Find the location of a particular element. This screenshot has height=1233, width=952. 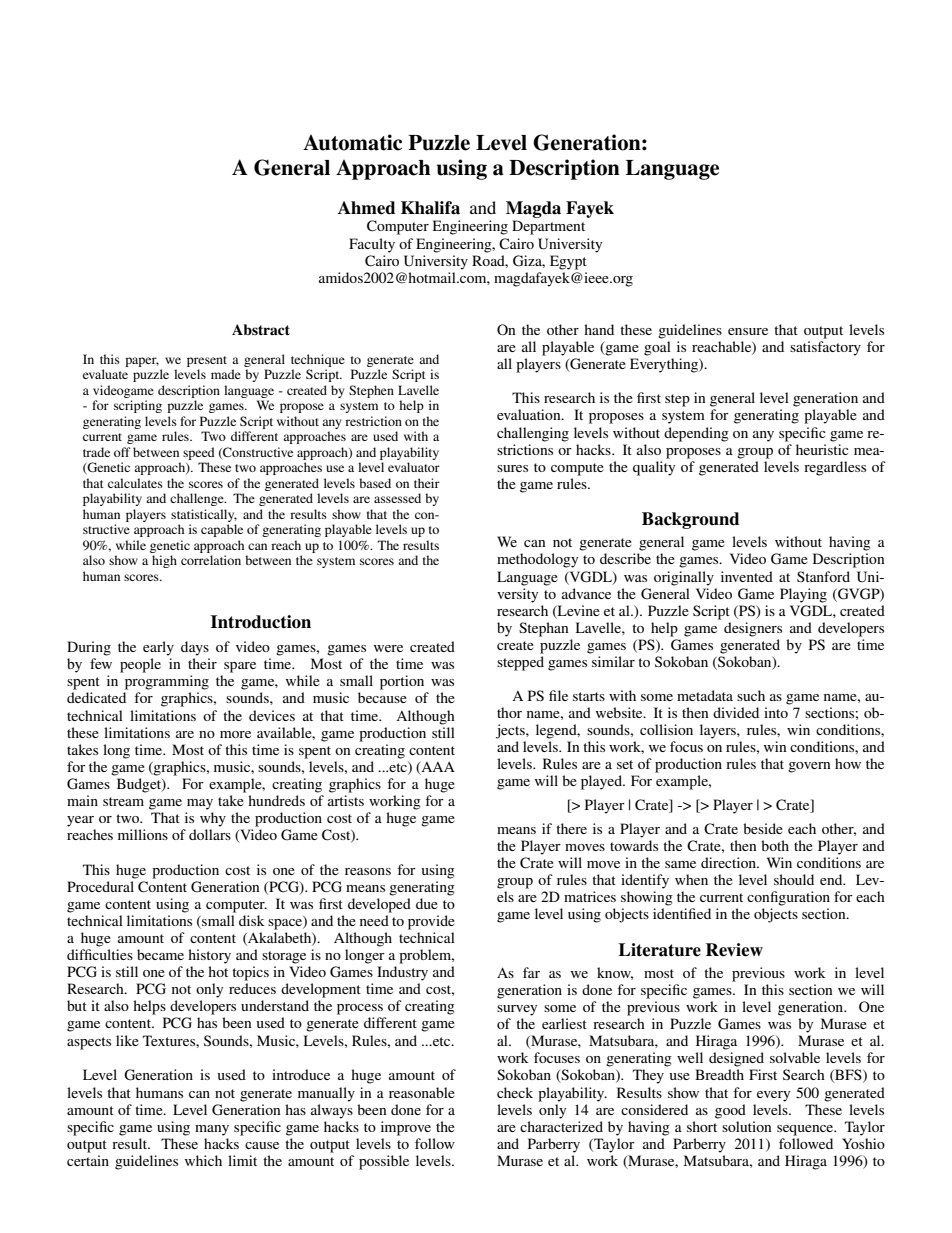

invented is located at coordinates (747, 576).
